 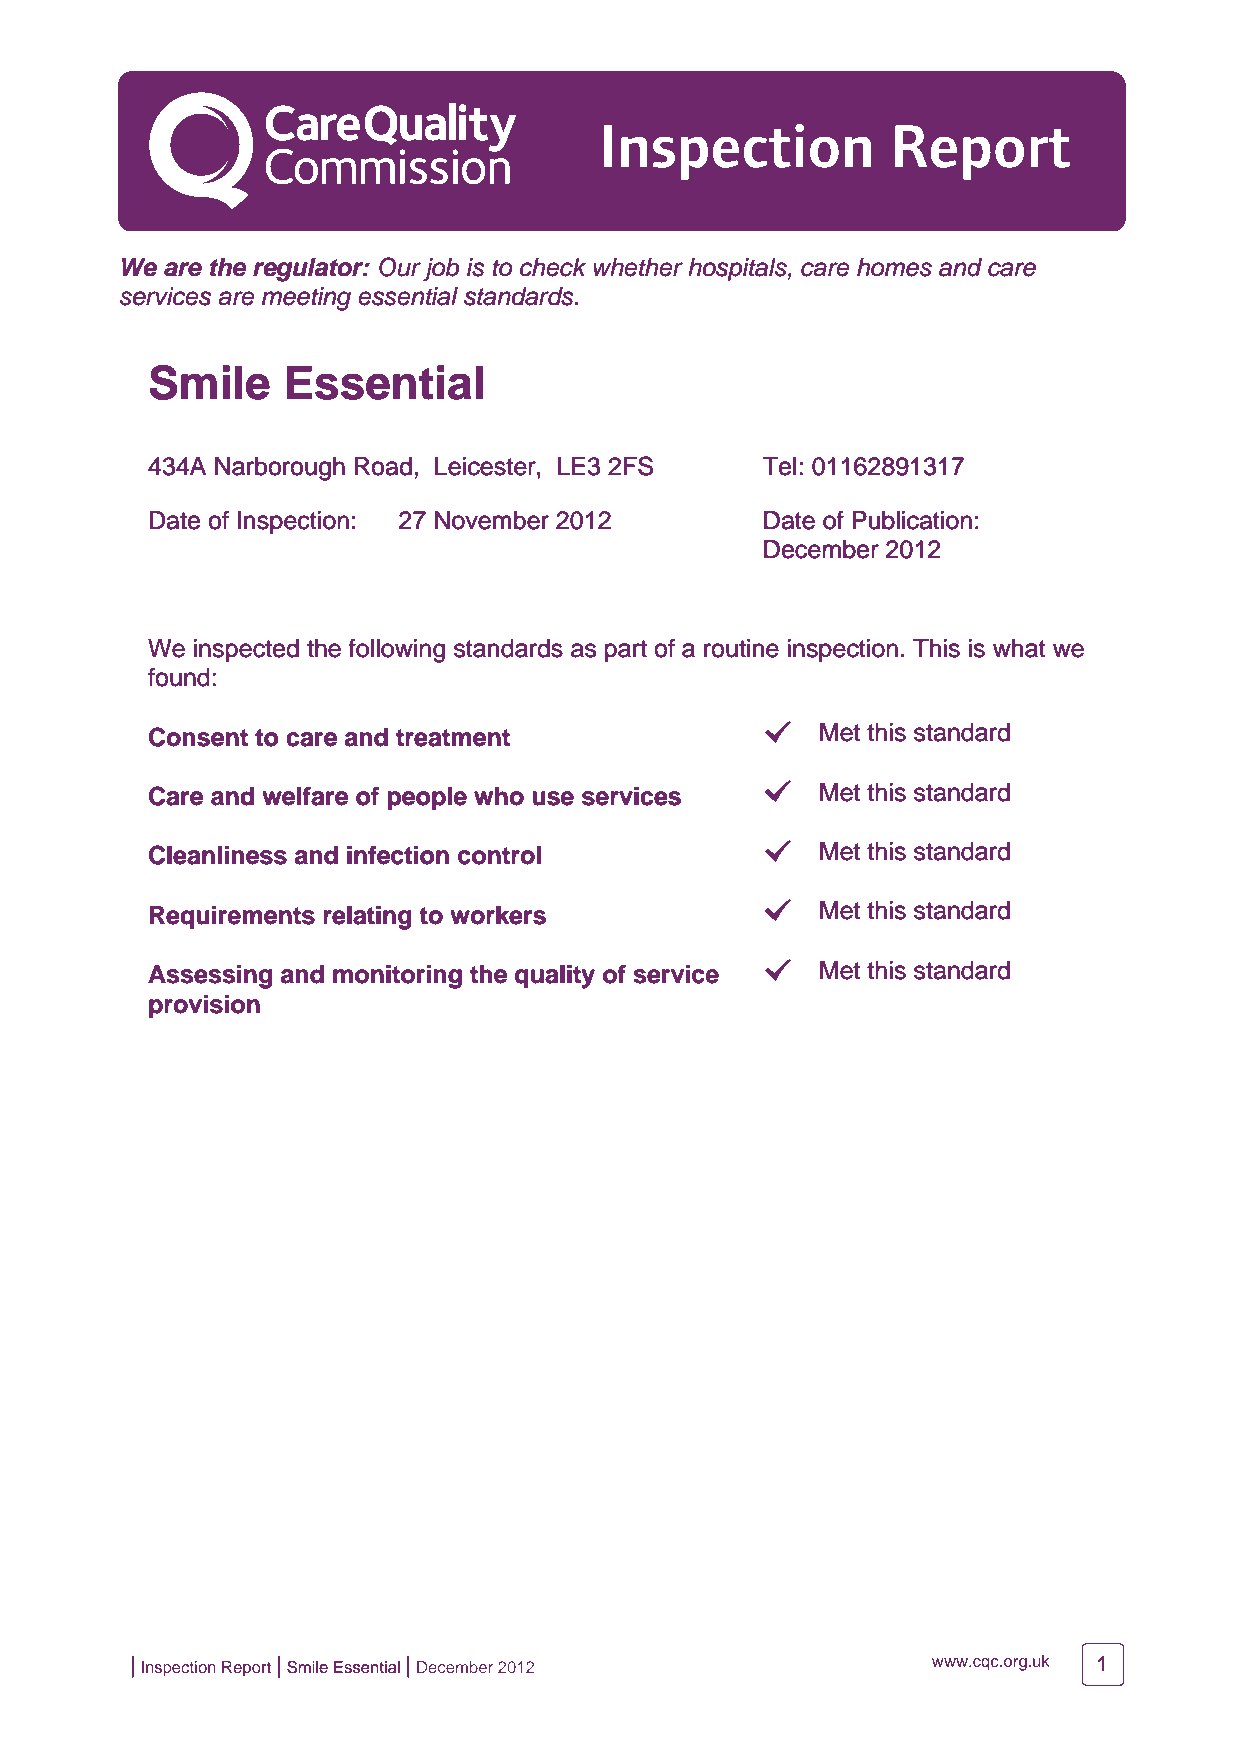 What do you see at coordinates (912, 520) in the document?
I see `Publication` at bounding box center [912, 520].
